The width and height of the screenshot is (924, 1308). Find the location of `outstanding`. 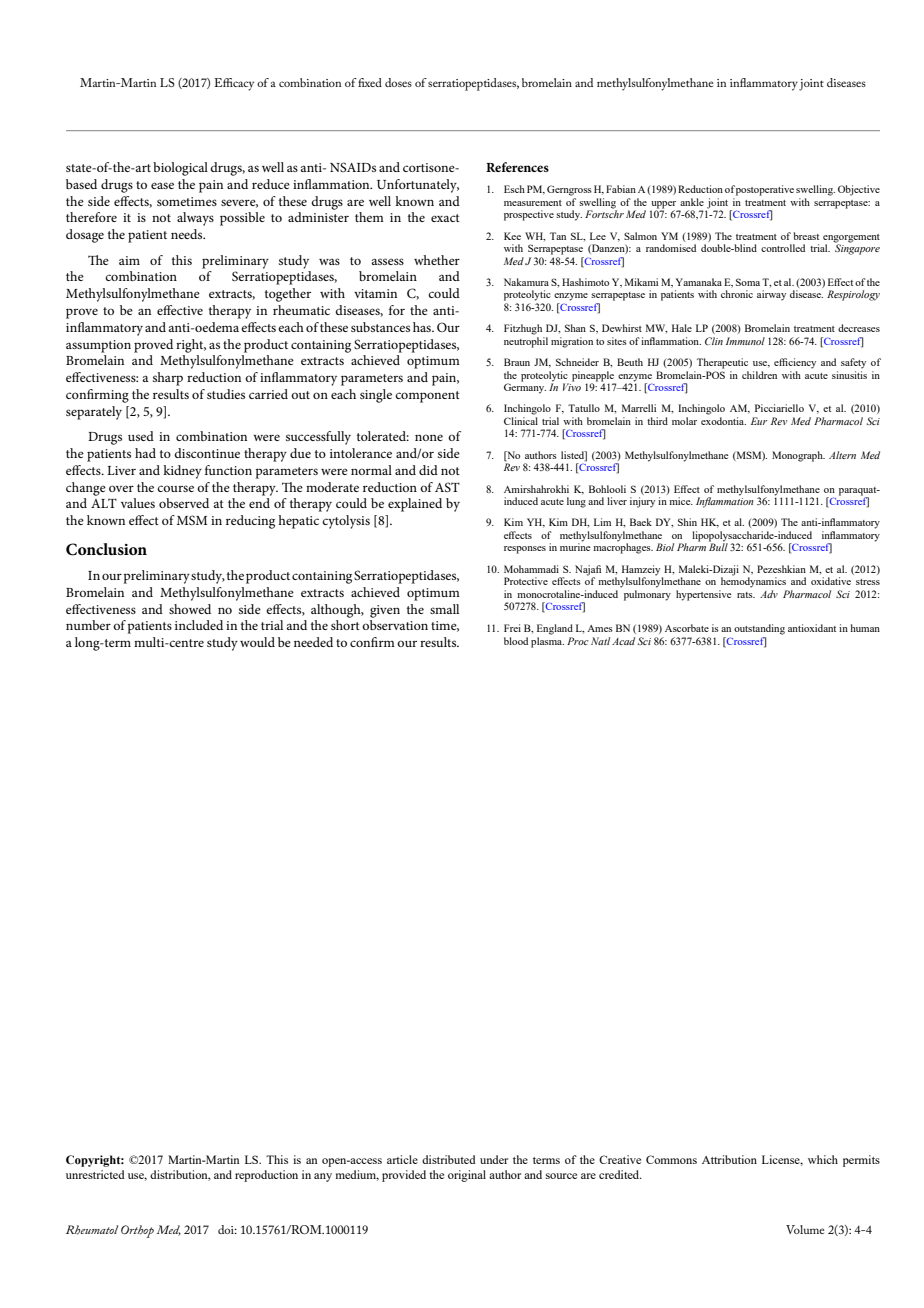

outstanding is located at coordinates (759, 629).
